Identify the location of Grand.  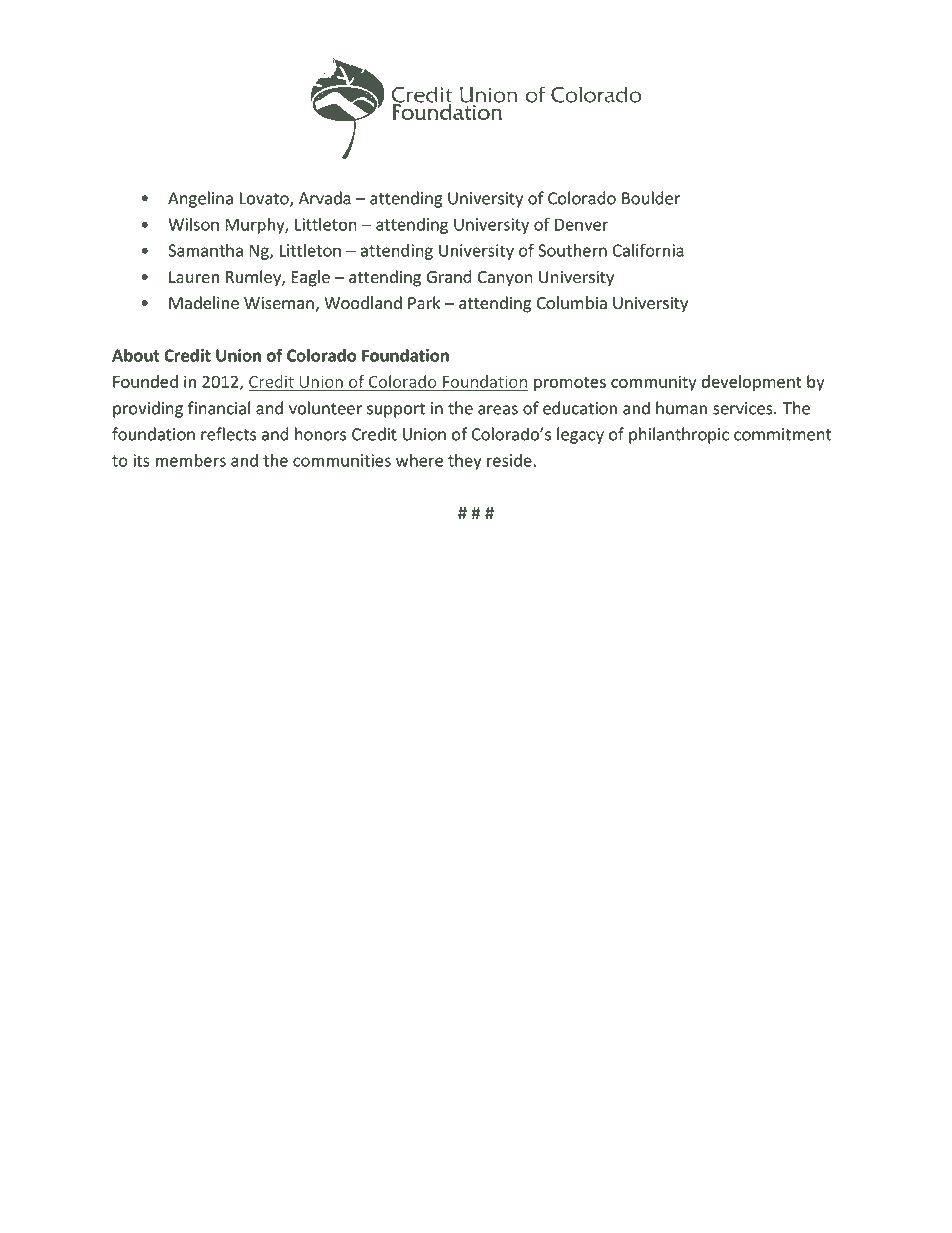
(449, 276).
